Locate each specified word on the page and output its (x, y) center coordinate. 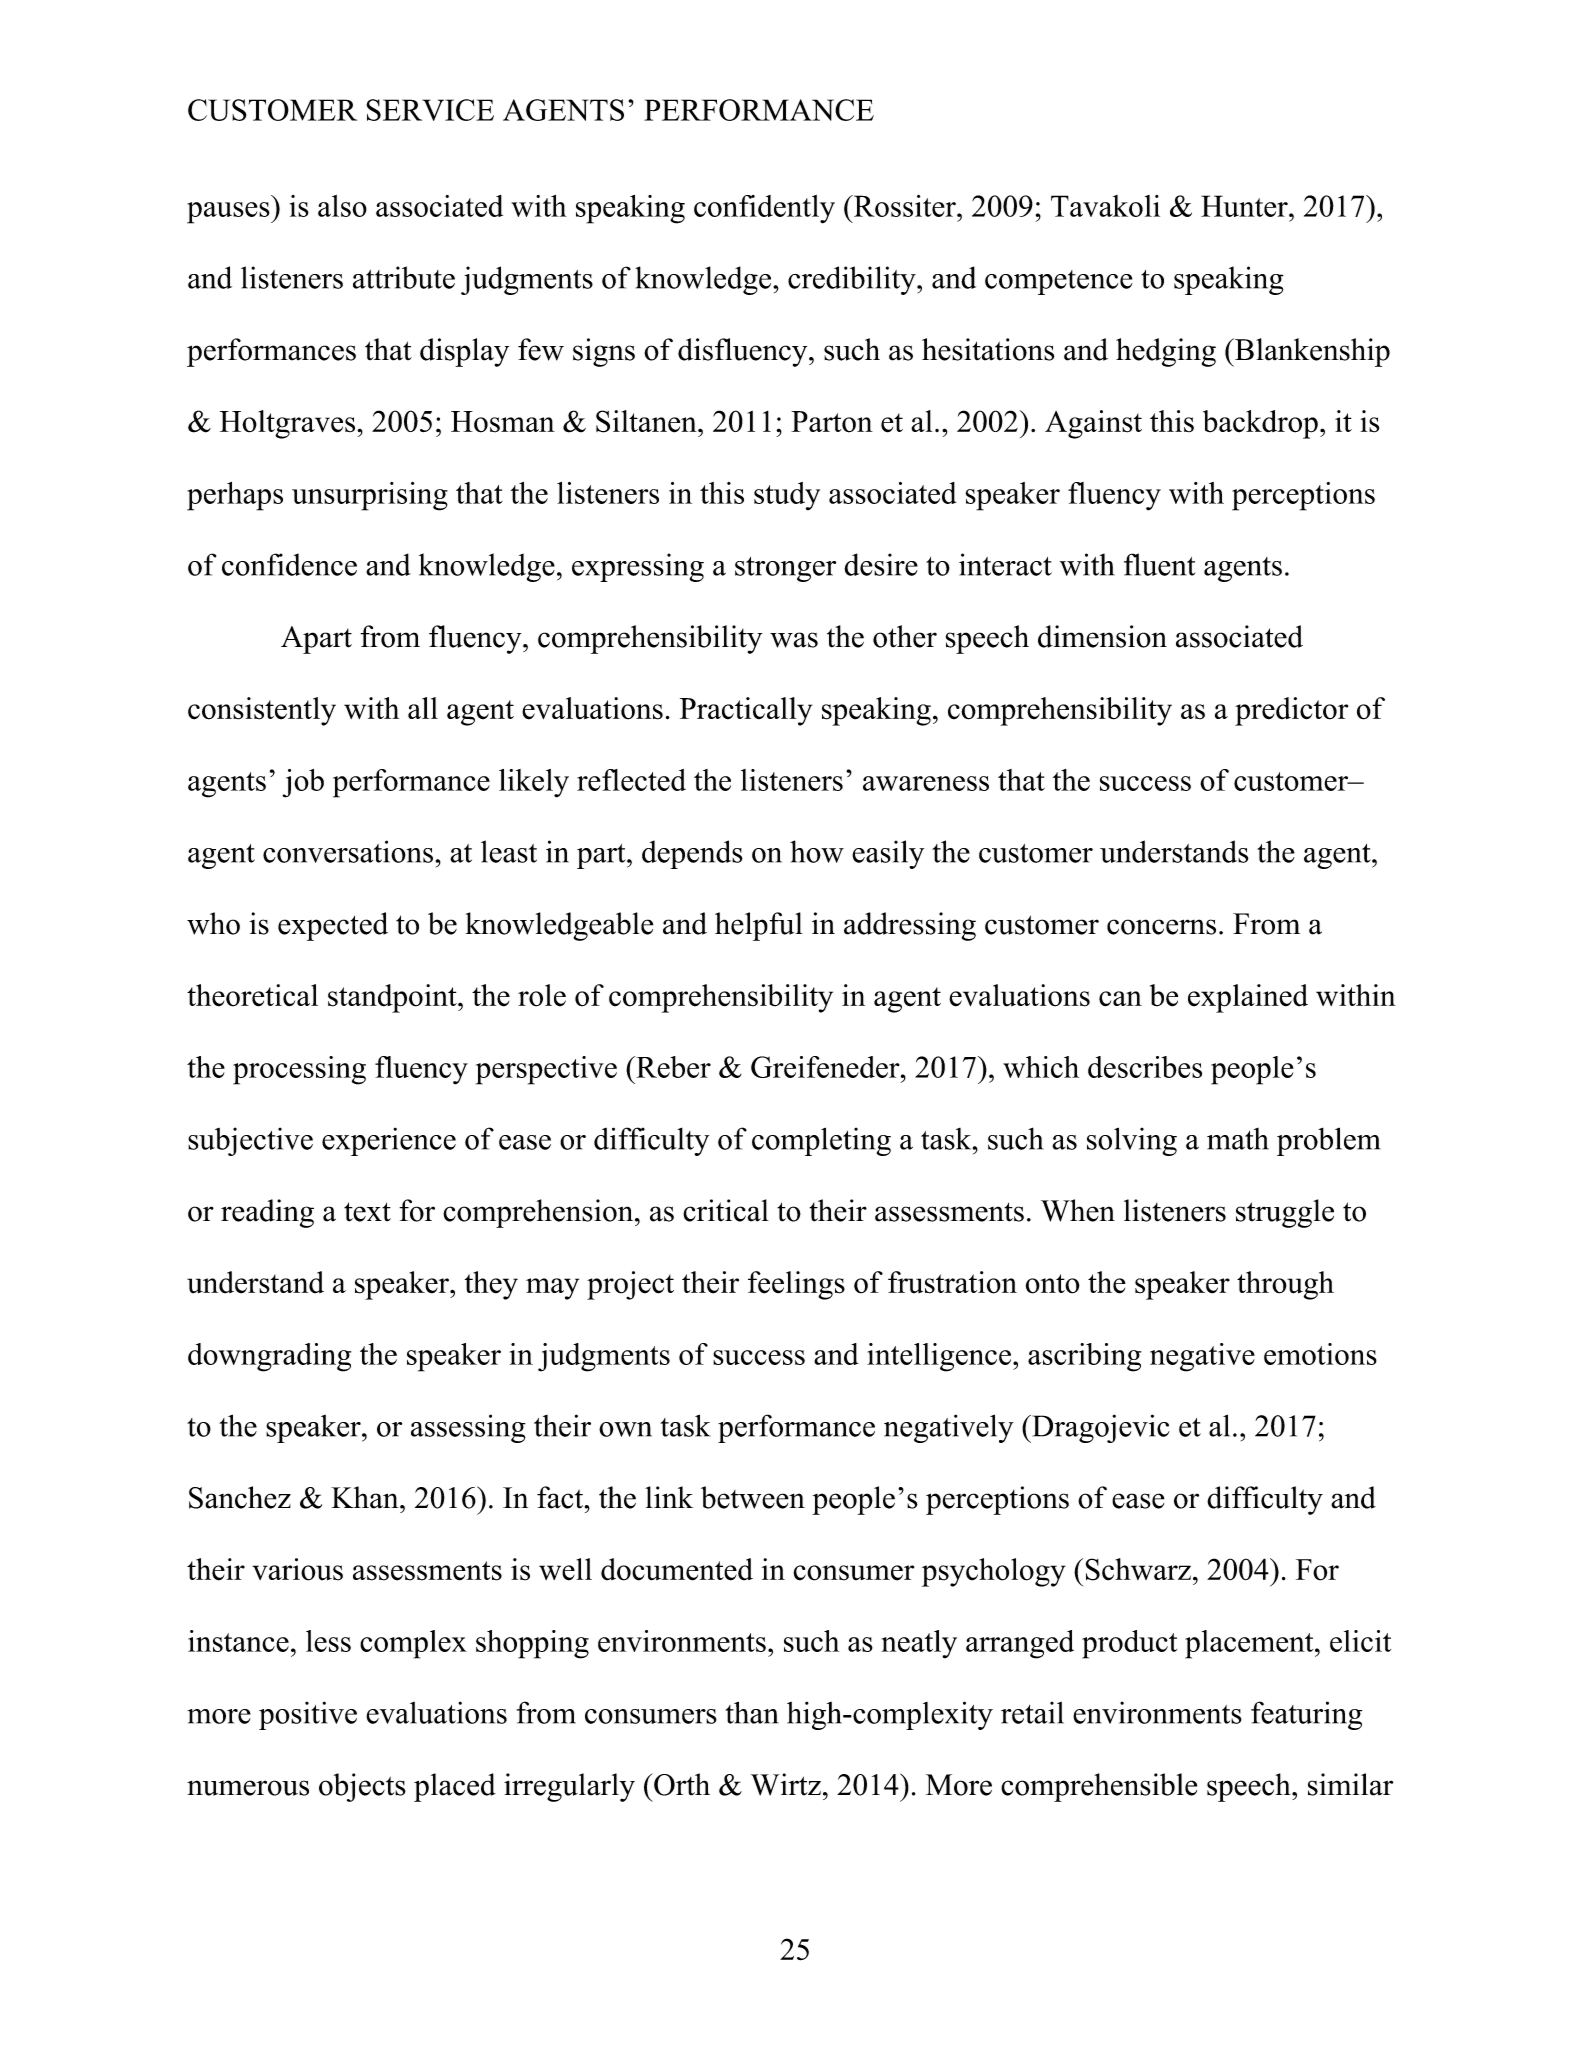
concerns (1161, 927)
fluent (1159, 564)
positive (308, 1715)
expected (333, 926)
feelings (796, 1285)
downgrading (269, 1357)
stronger (785, 569)
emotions (1320, 1354)
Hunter (1245, 206)
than (751, 1712)
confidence (289, 564)
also (342, 206)
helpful (759, 926)
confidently (764, 209)
